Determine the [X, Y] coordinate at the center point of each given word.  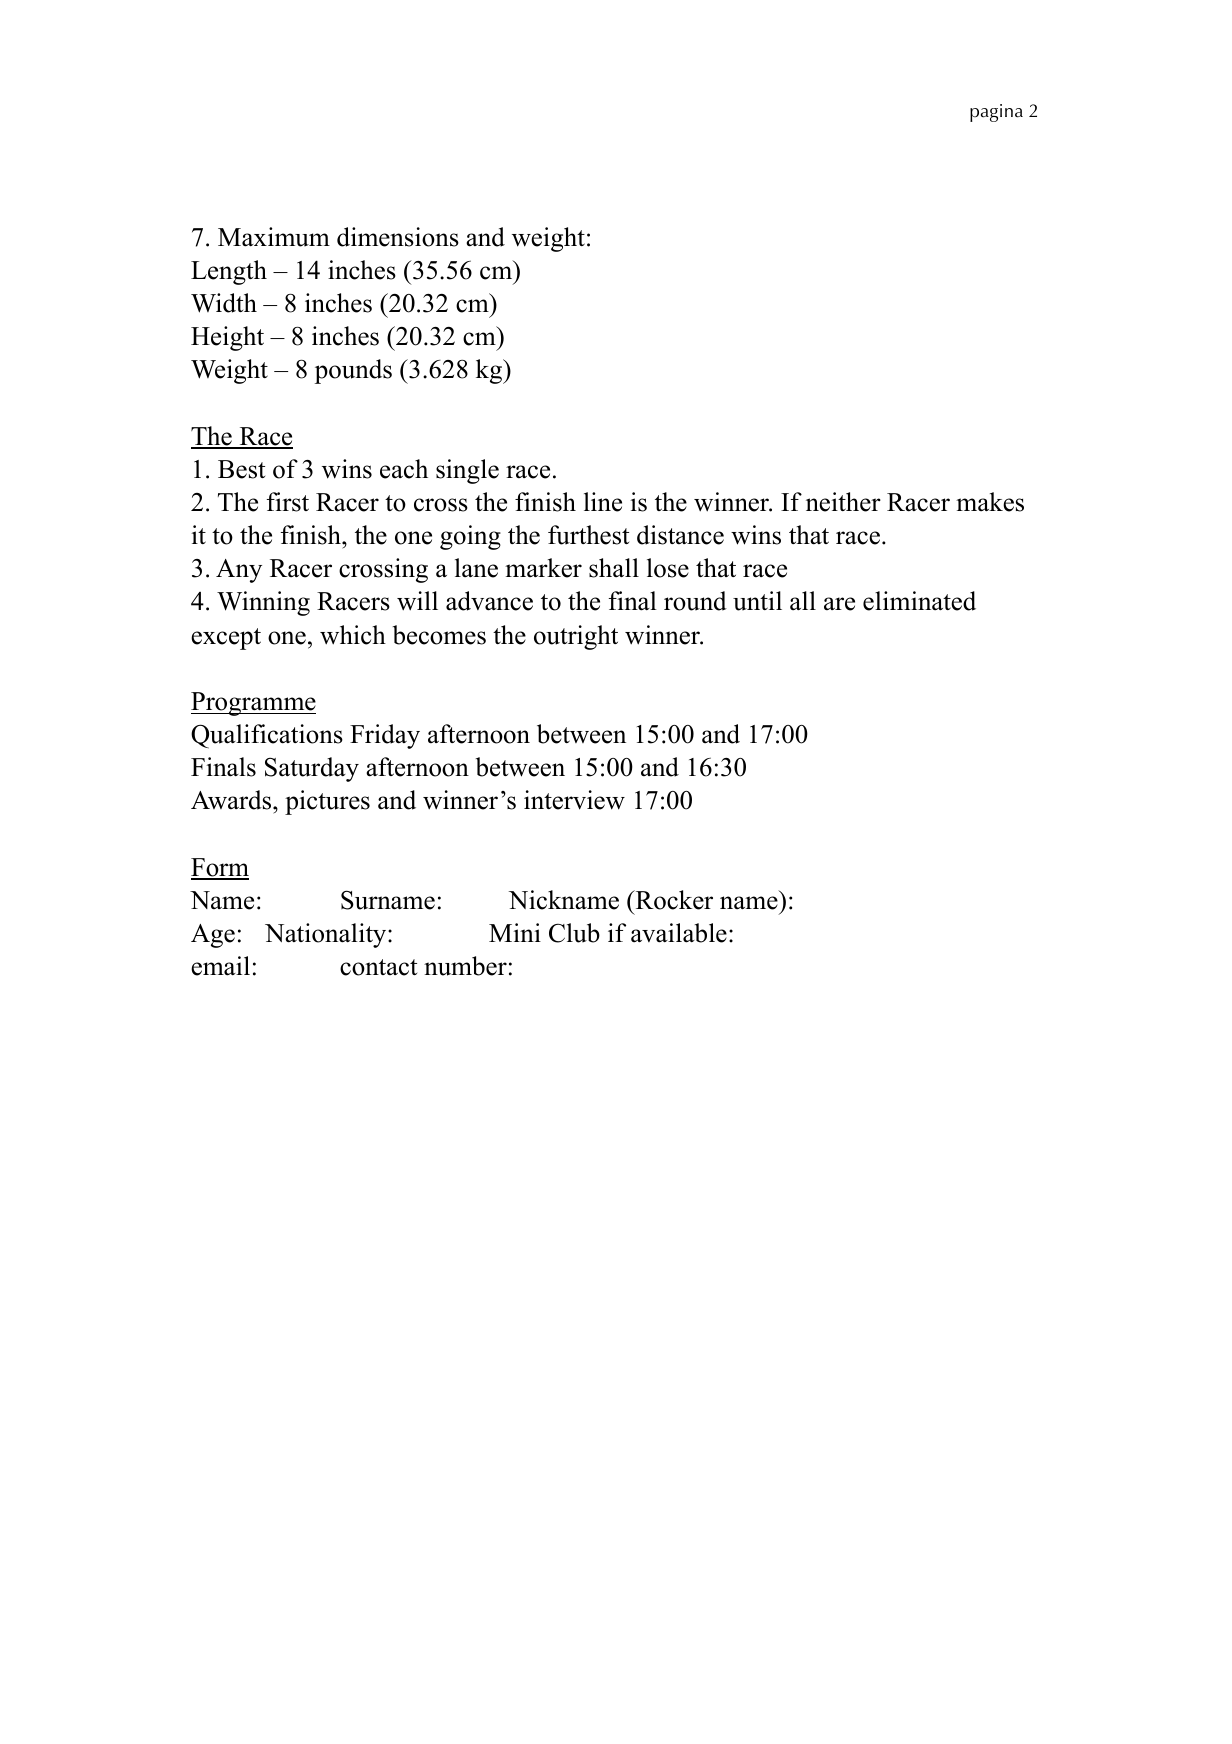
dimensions [398, 237]
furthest [588, 535]
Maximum [274, 237]
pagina [996, 113]
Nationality [327, 935]
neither [843, 502]
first [288, 502]
